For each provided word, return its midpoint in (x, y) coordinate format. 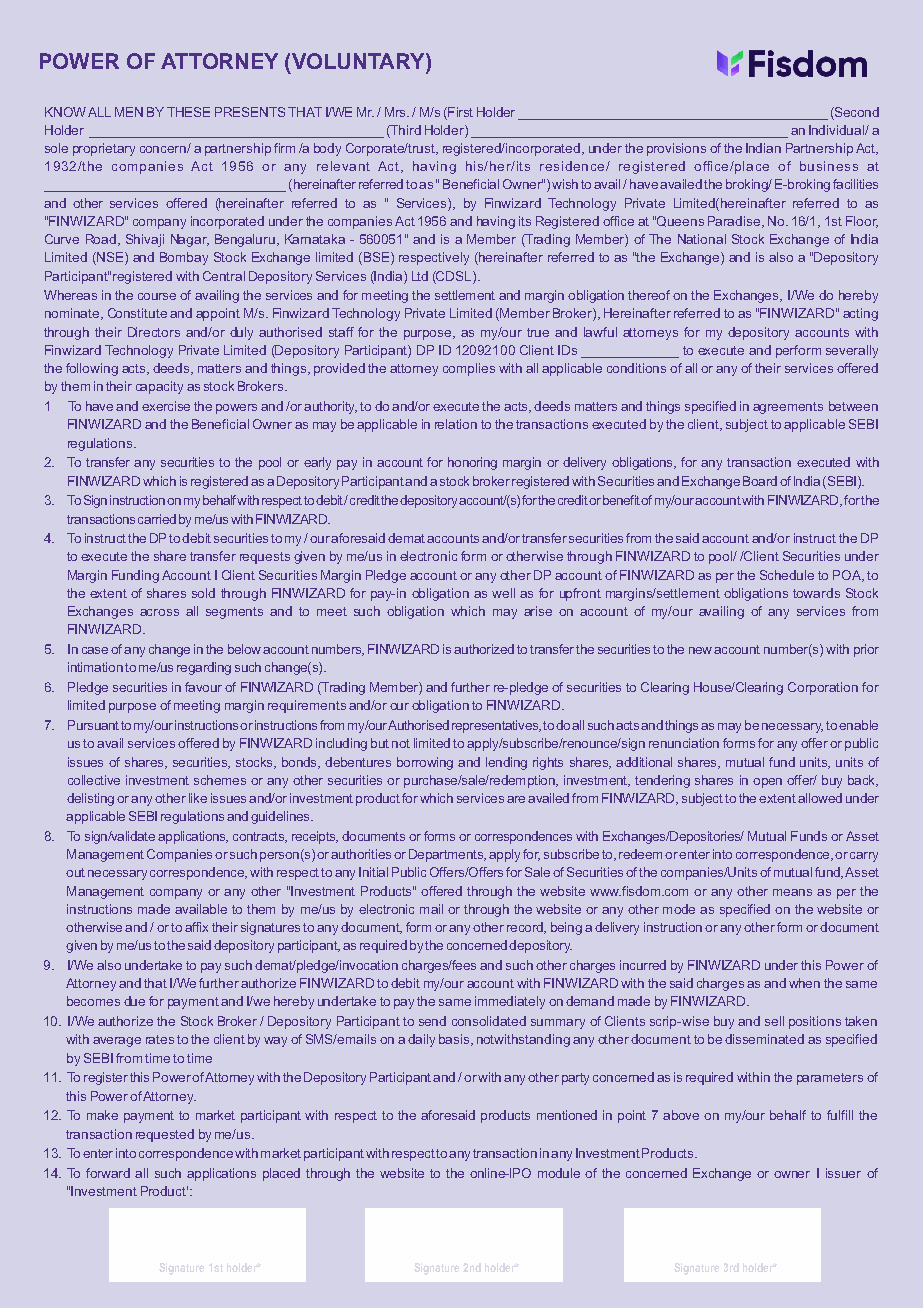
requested (165, 1135)
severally (852, 351)
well (503, 593)
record (526, 928)
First (459, 112)
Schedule (787, 575)
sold (203, 593)
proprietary (104, 149)
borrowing (425, 763)
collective (94, 780)
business (829, 166)
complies (469, 369)
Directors (154, 332)
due (134, 1001)
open (767, 783)
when (804, 983)
